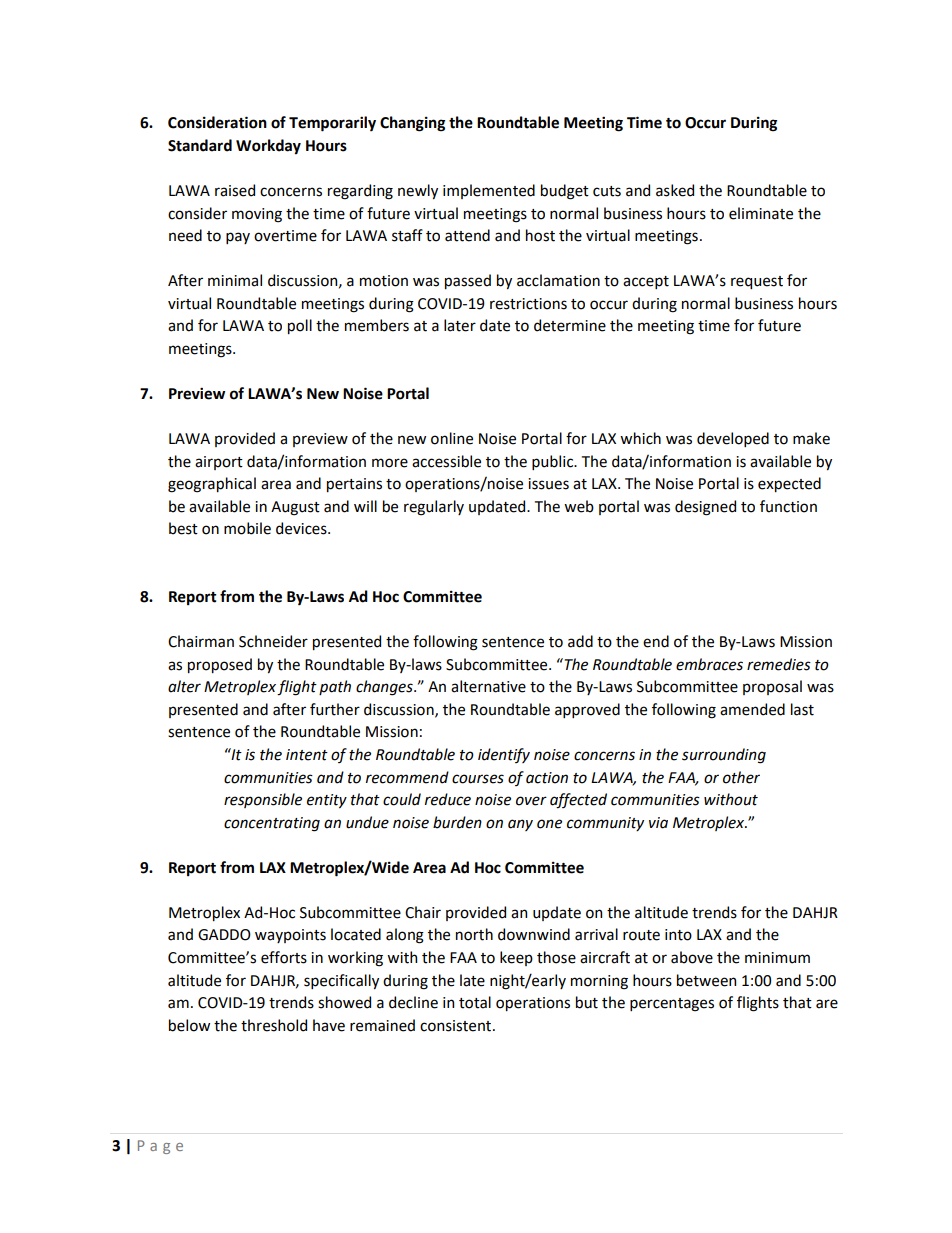  What do you see at coordinates (434, 508) in the screenshot?
I see `regularly` at bounding box center [434, 508].
